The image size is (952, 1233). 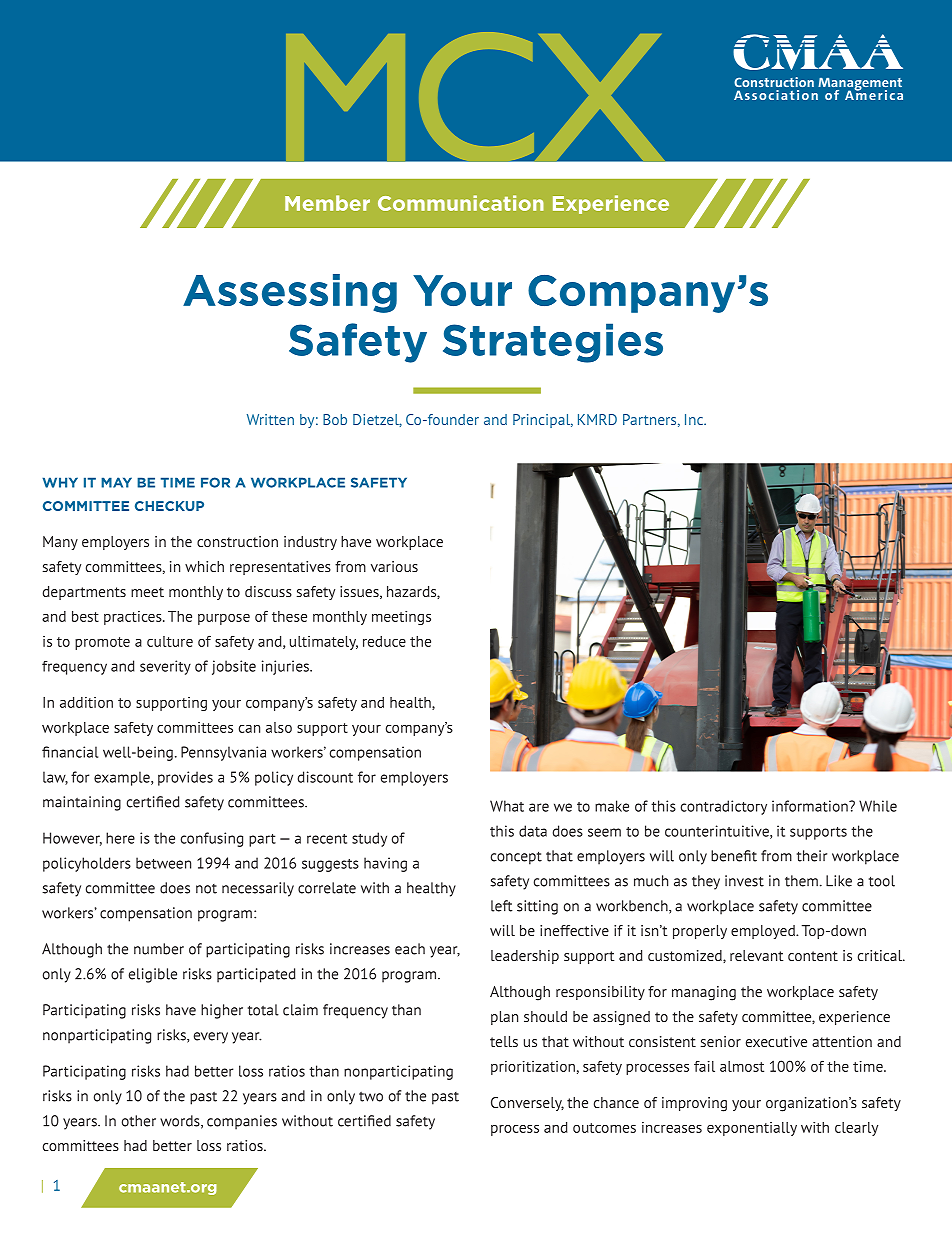 What do you see at coordinates (165, 667) in the screenshot?
I see `severity` at bounding box center [165, 667].
